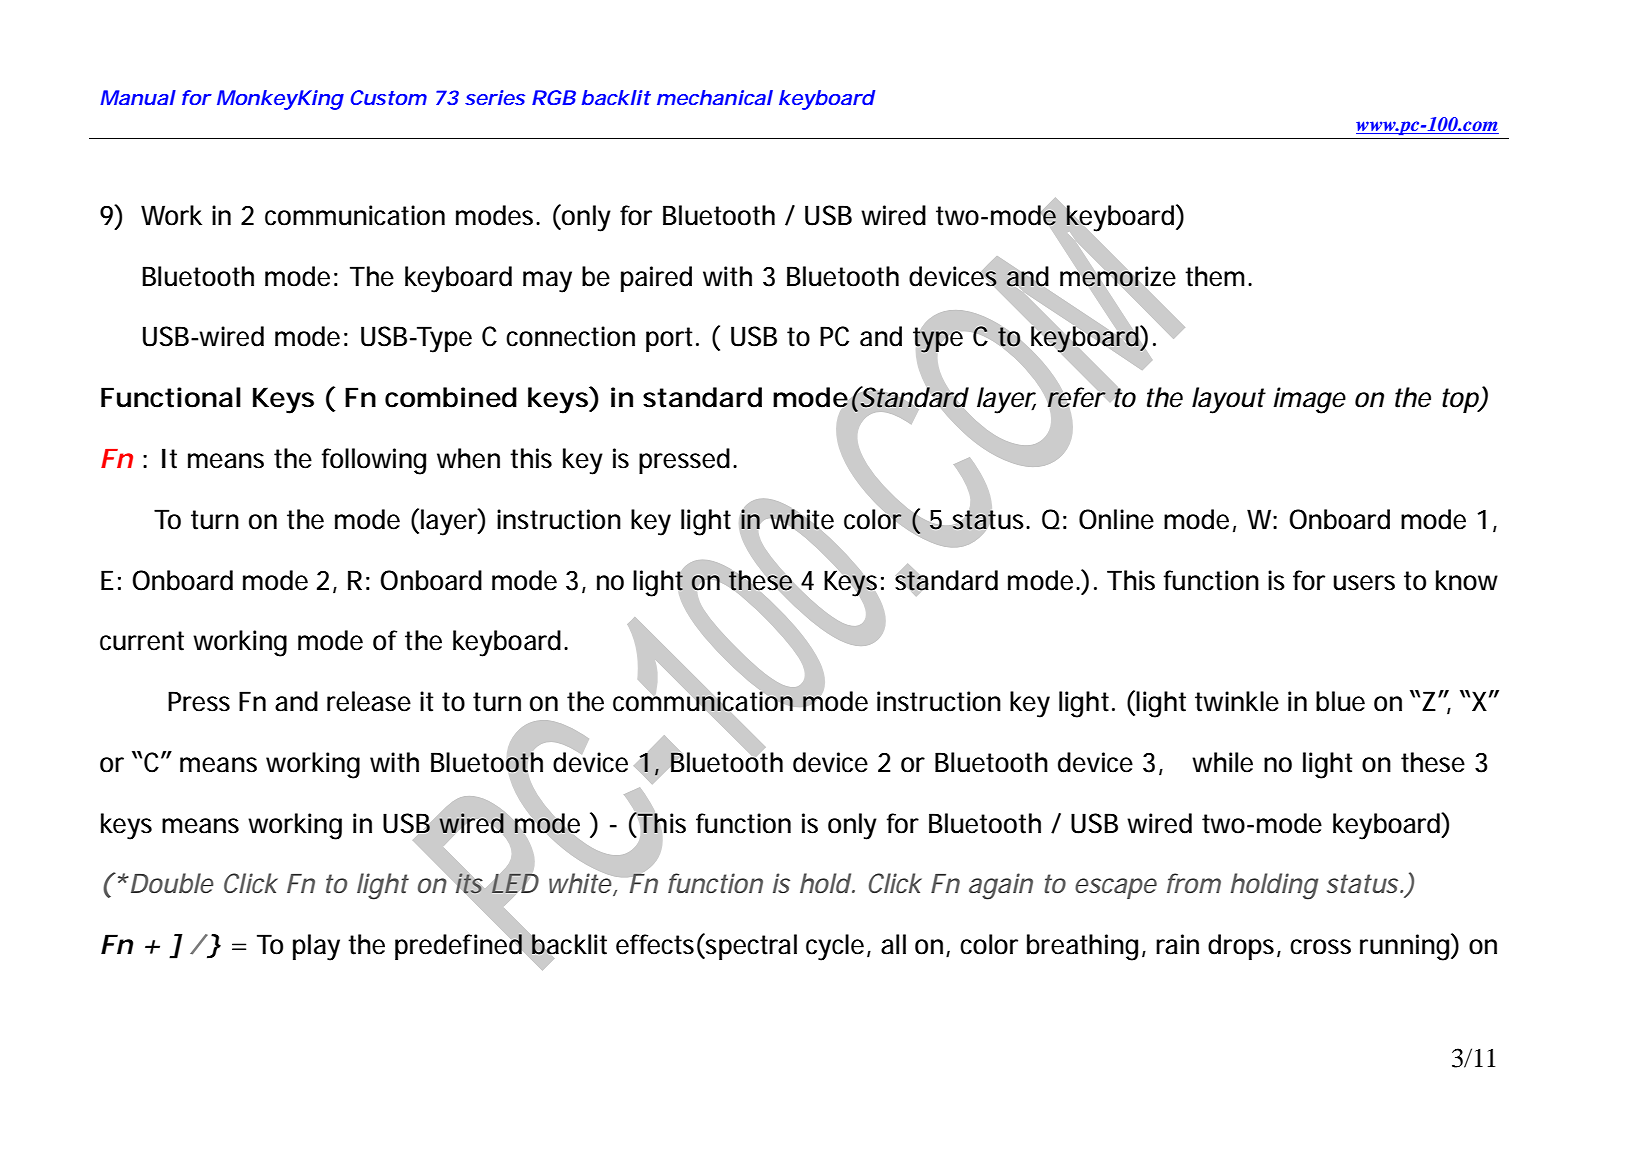 Image resolution: width=1639 pixels, height=1159 pixels. What do you see at coordinates (374, 461) in the document?
I see `following` at bounding box center [374, 461].
